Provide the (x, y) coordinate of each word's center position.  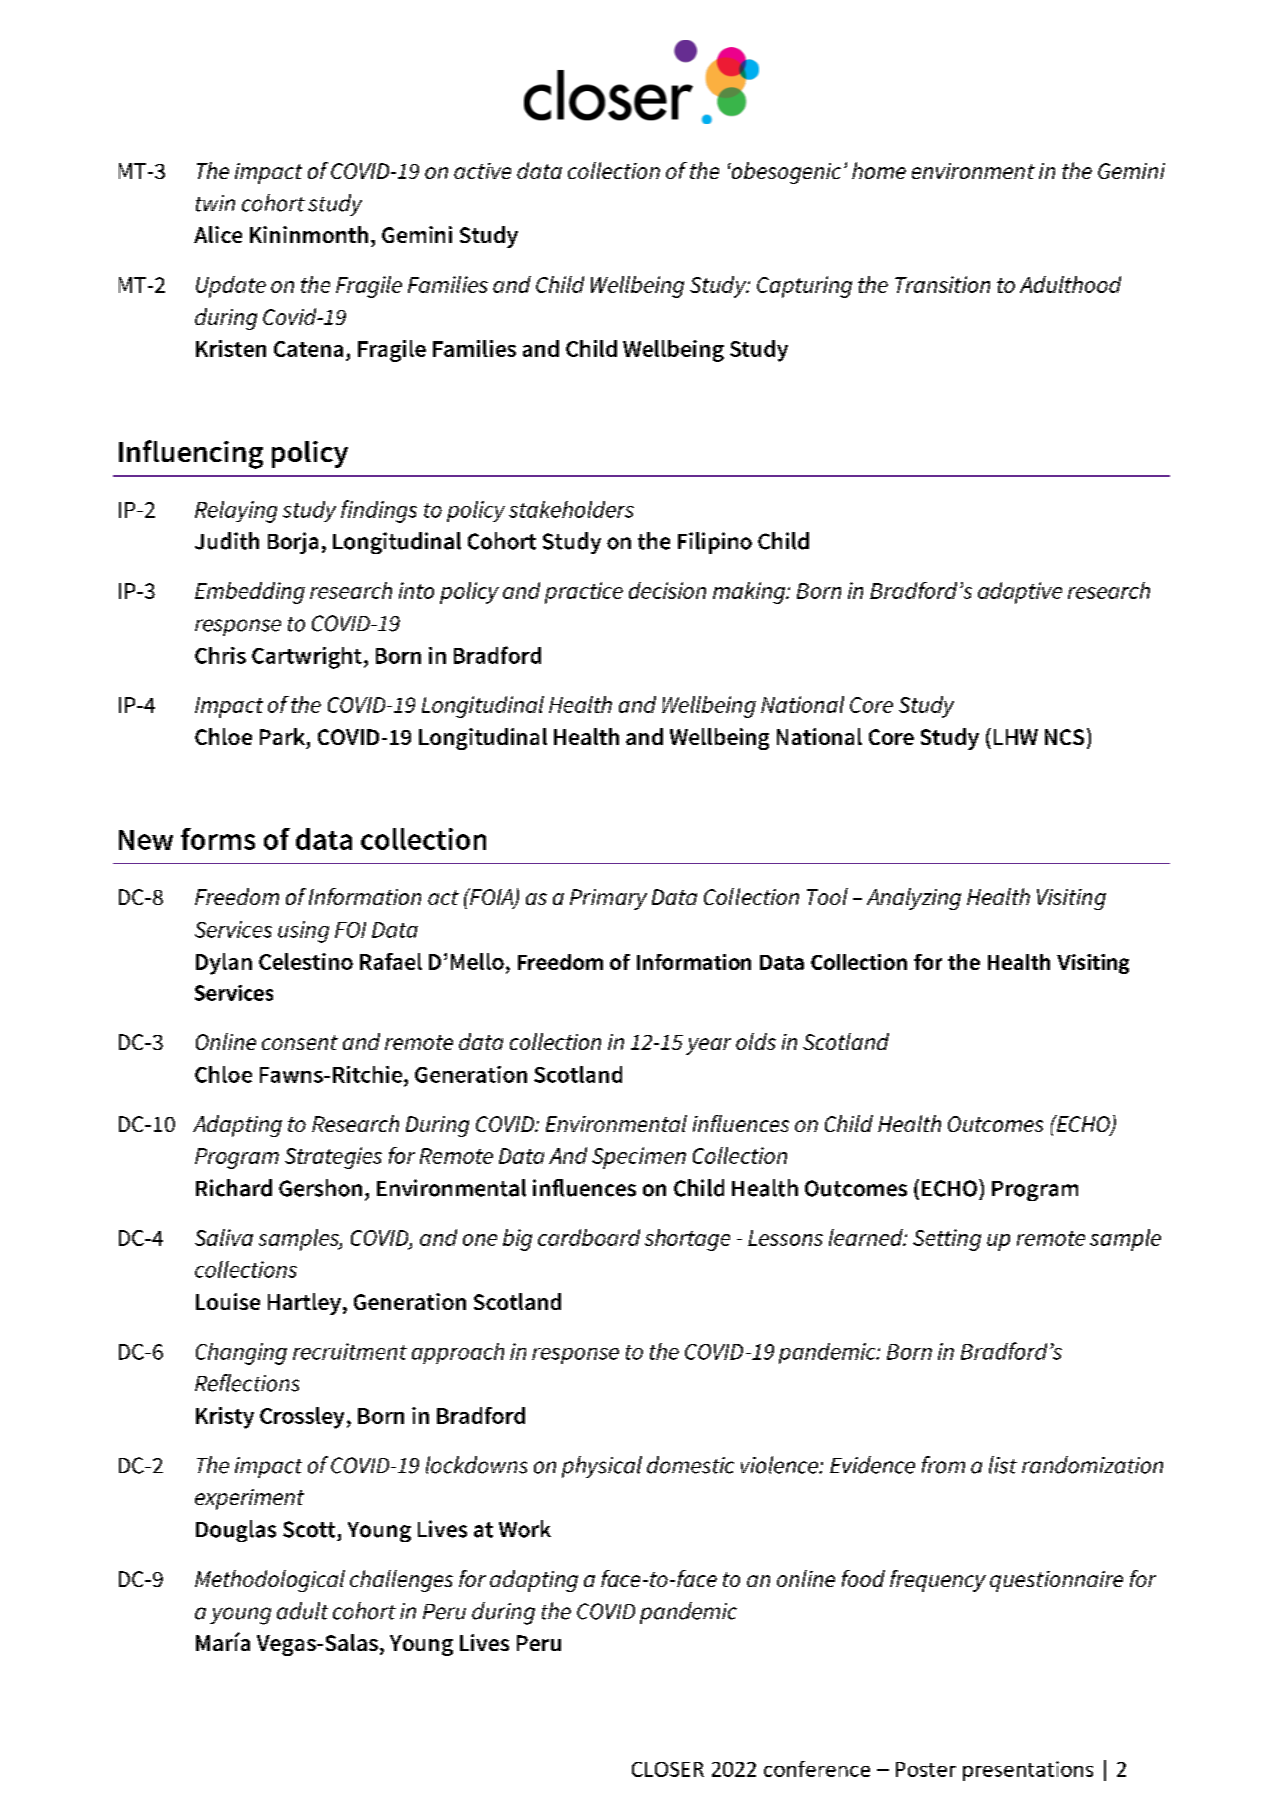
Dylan (224, 964)
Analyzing (914, 899)
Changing (241, 1354)
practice (584, 593)
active (482, 171)
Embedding (250, 593)
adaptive (1020, 593)
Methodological (270, 1581)
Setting (947, 1240)
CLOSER (668, 1769)
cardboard (589, 1237)
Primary (608, 899)
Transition (942, 284)
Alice (218, 234)
